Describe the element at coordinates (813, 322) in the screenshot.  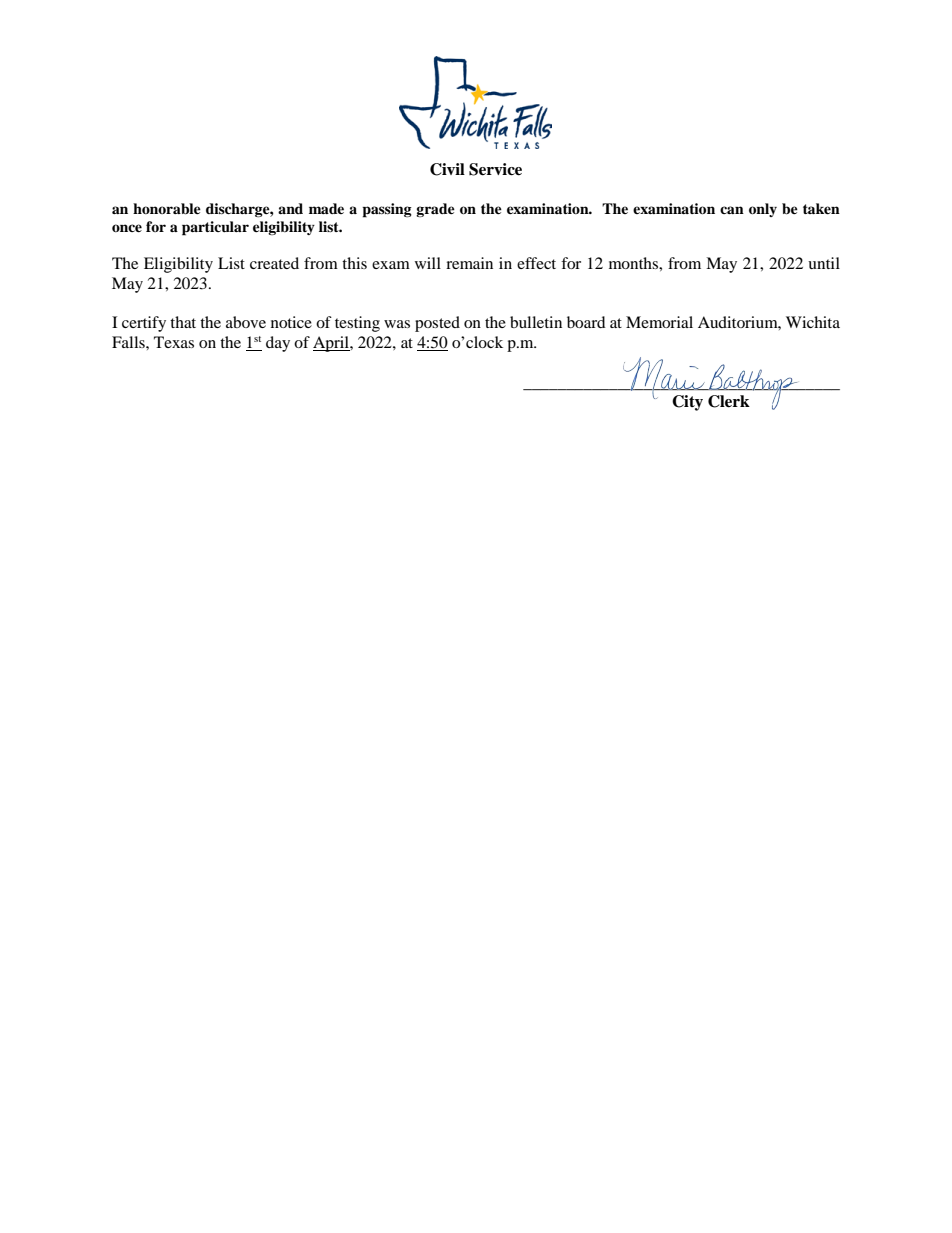
I see `Wichita` at that location.
